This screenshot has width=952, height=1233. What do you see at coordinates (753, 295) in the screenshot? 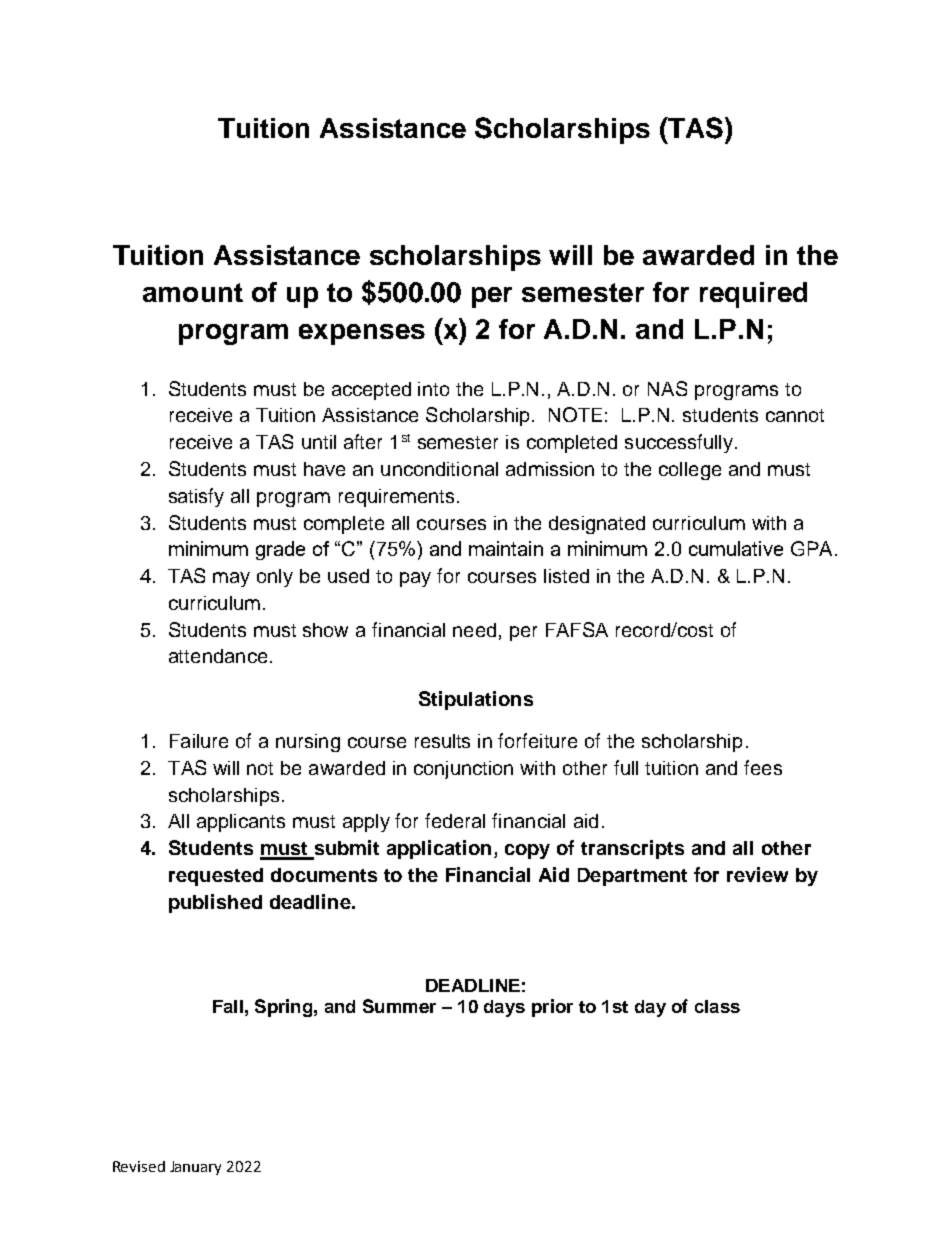
I see `required` at bounding box center [753, 295].
